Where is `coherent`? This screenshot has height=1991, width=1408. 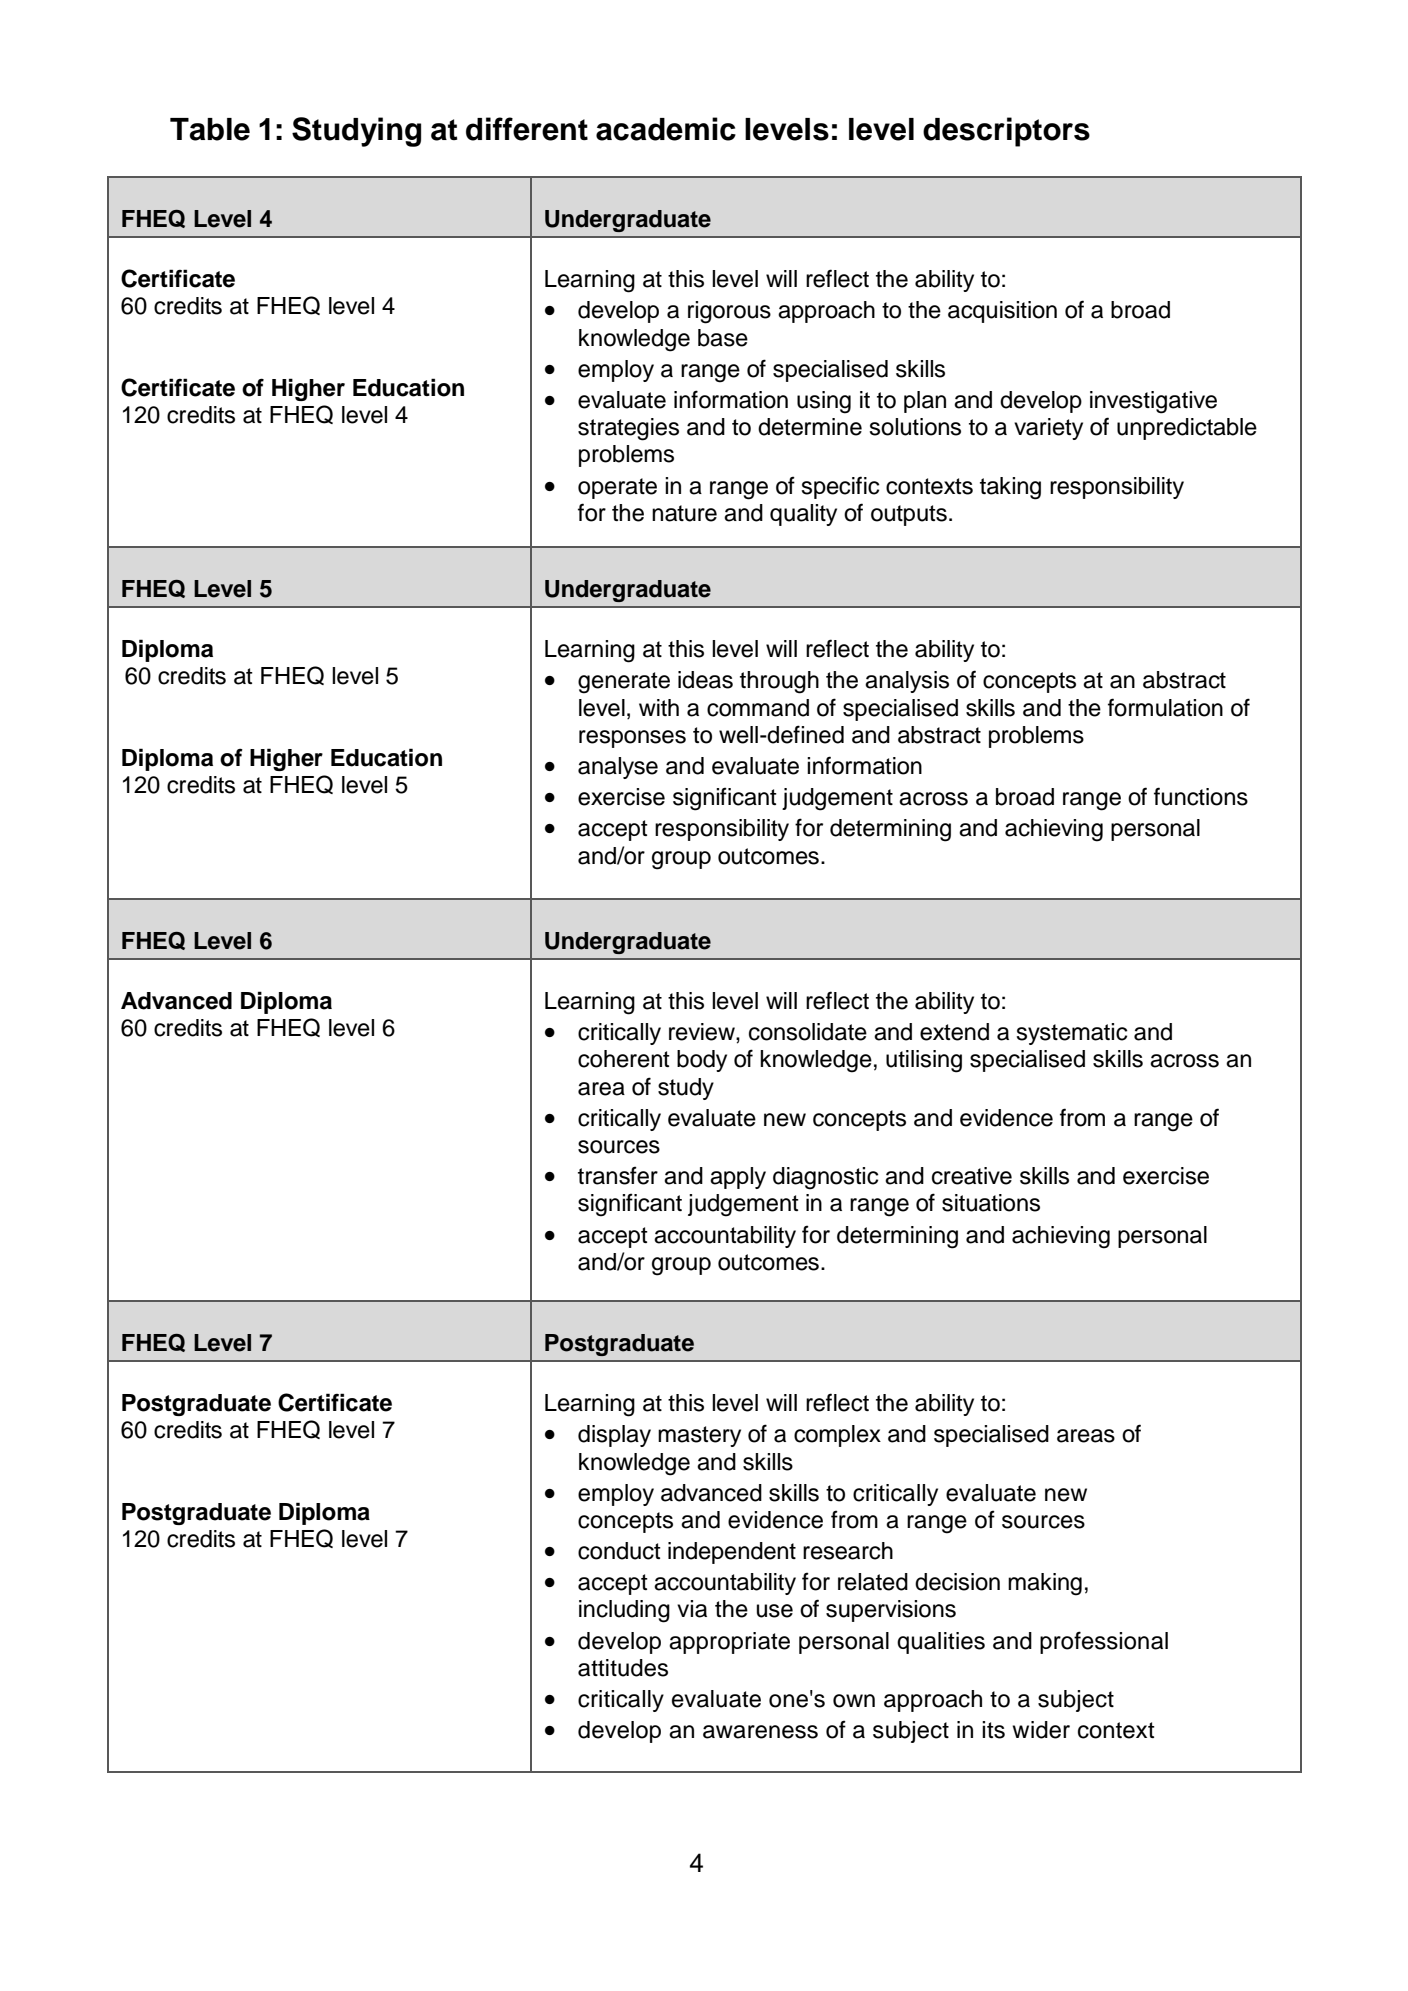 coherent is located at coordinates (624, 1059).
